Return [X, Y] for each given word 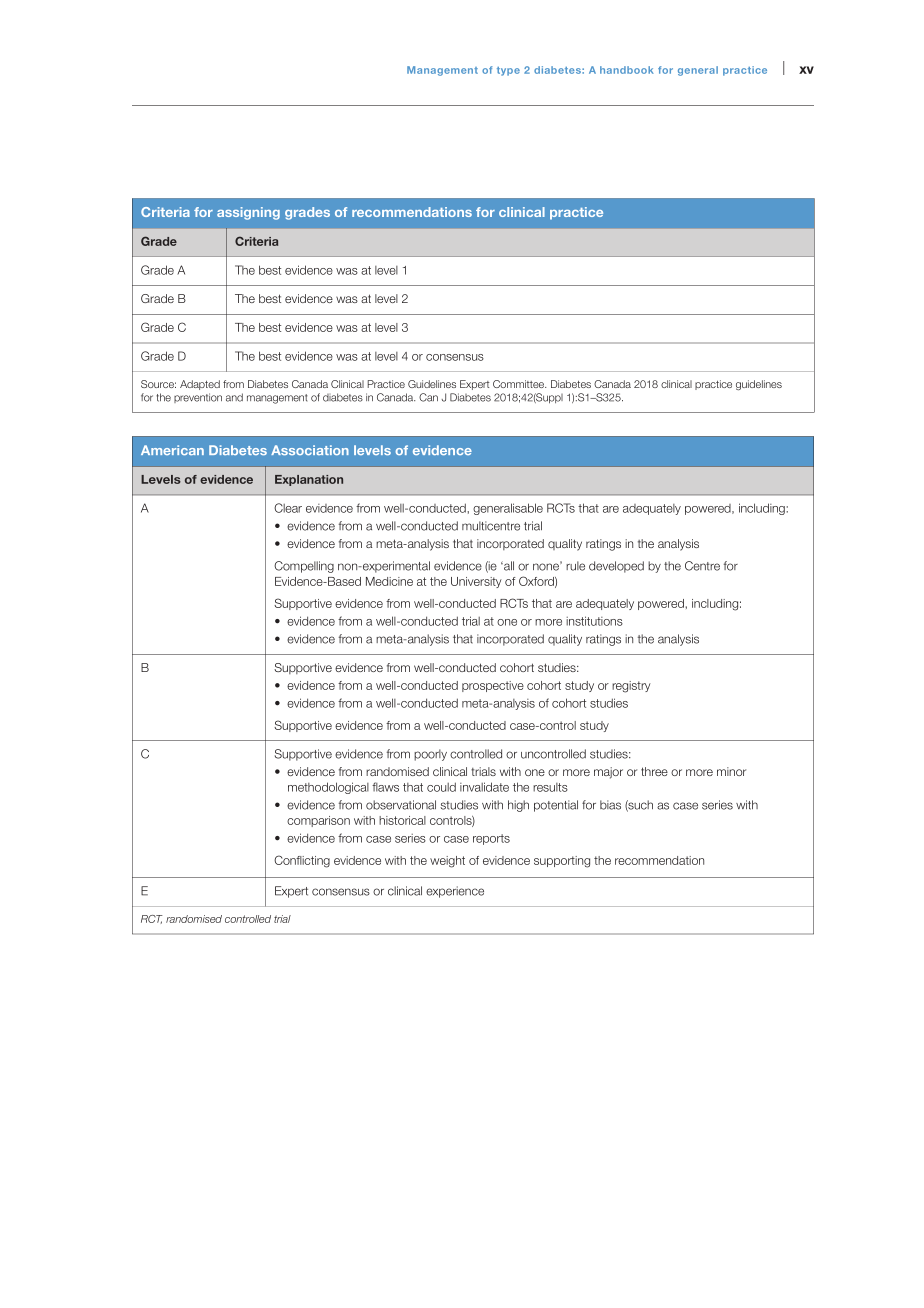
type [508, 71]
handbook [627, 70]
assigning [248, 213]
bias [610, 805]
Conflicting [302, 861]
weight [447, 862]
